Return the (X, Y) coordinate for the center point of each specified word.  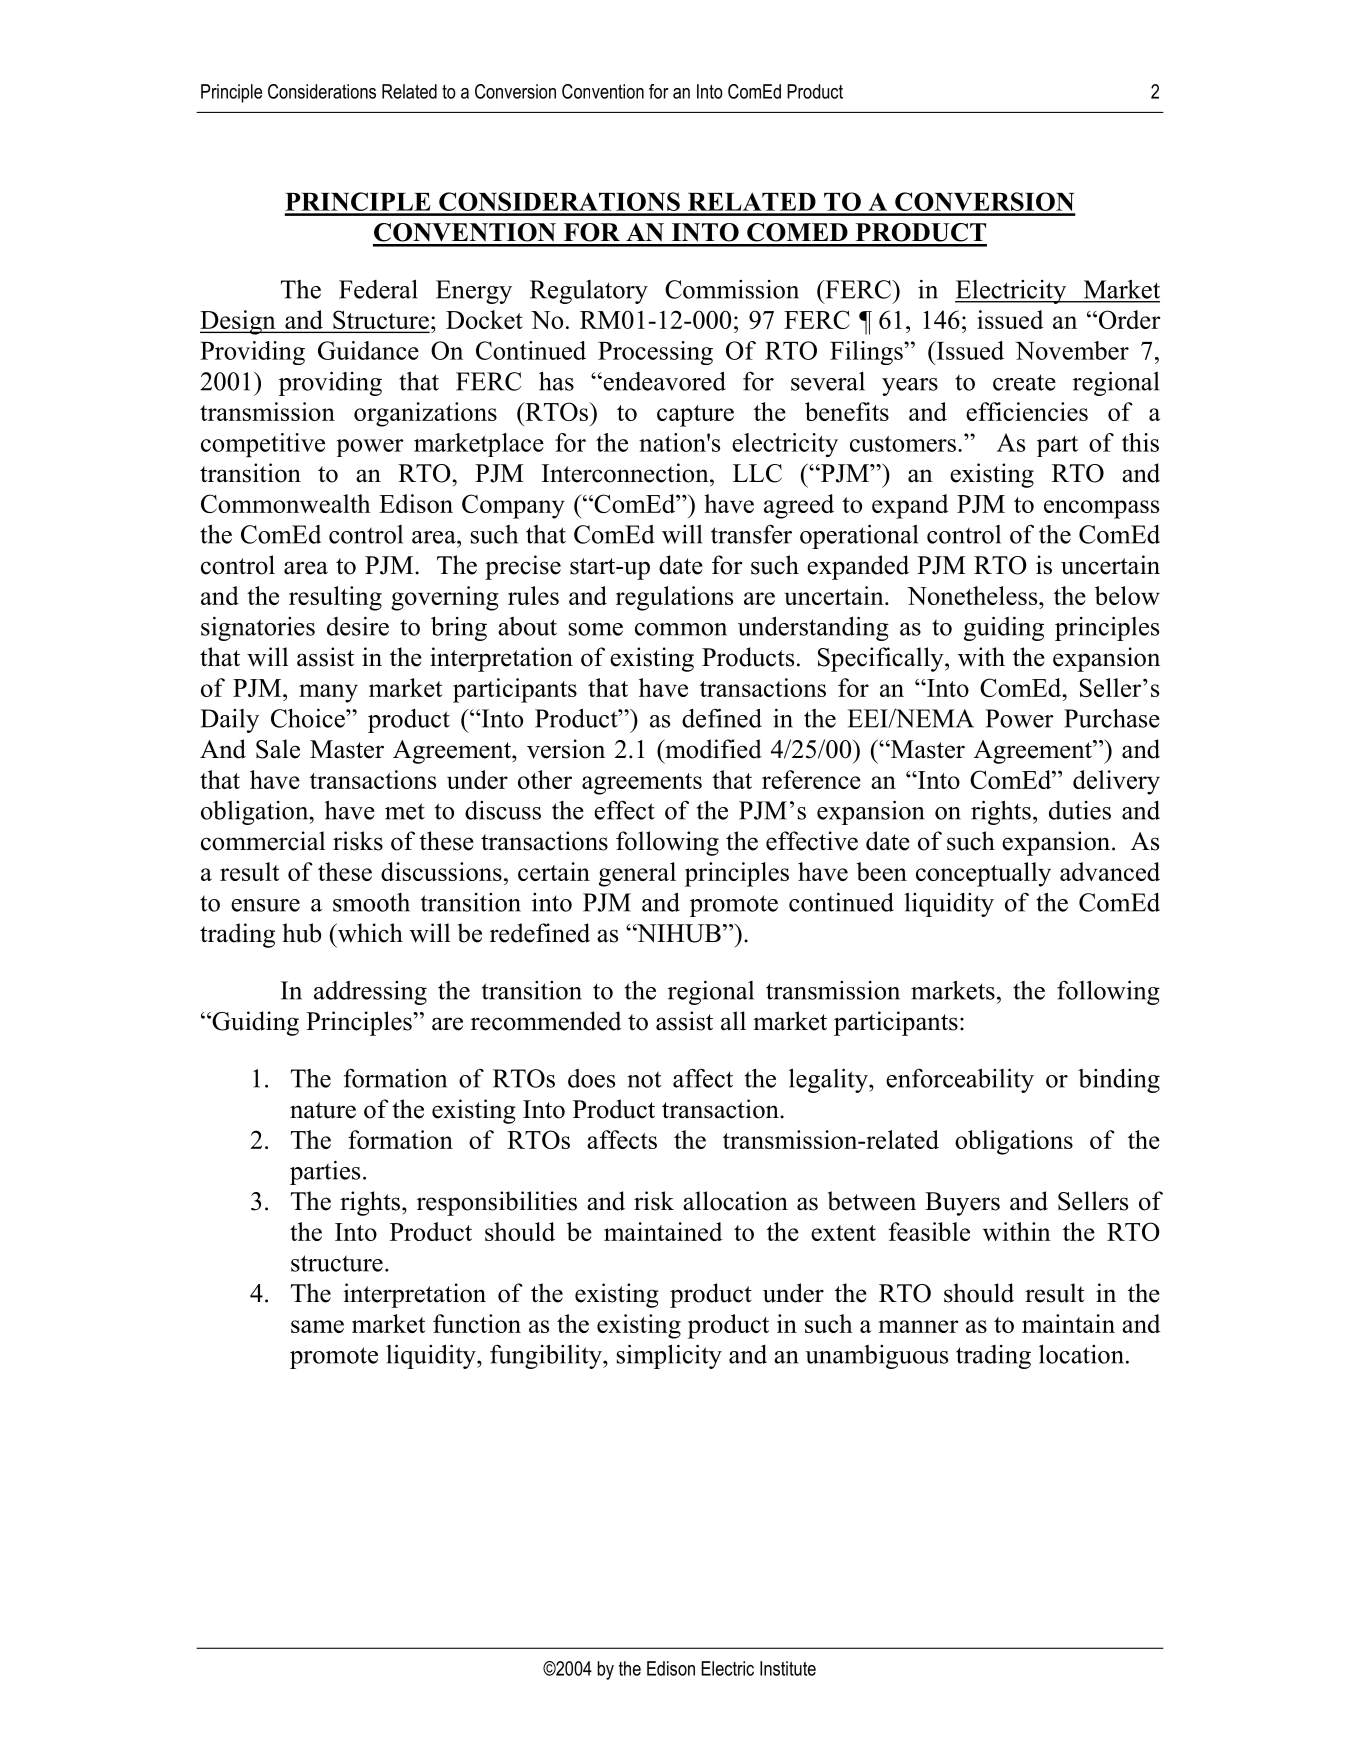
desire (358, 626)
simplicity (669, 1356)
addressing (370, 993)
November (1072, 350)
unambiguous (876, 1357)
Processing (655, 353)
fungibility (547, 1356)
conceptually (983, 874)
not (644, 1080)
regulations (674, 598)
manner (918, 1326)
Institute (788, 1668)
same (317, 1326)
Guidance (368, 350)
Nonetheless (973, 595)
